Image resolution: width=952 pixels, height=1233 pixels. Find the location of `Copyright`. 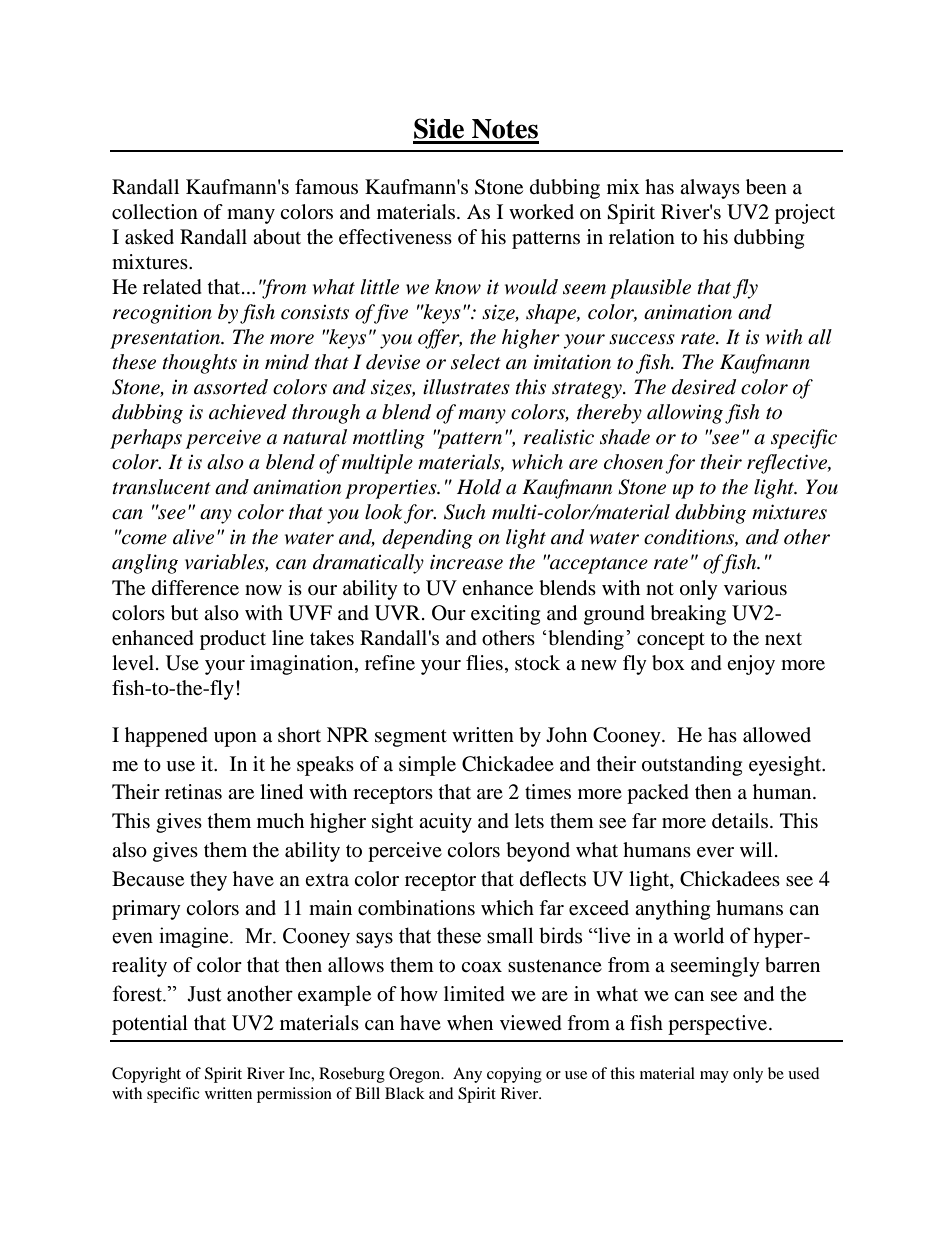

Copyright is located at coordinates (146, 1075).
